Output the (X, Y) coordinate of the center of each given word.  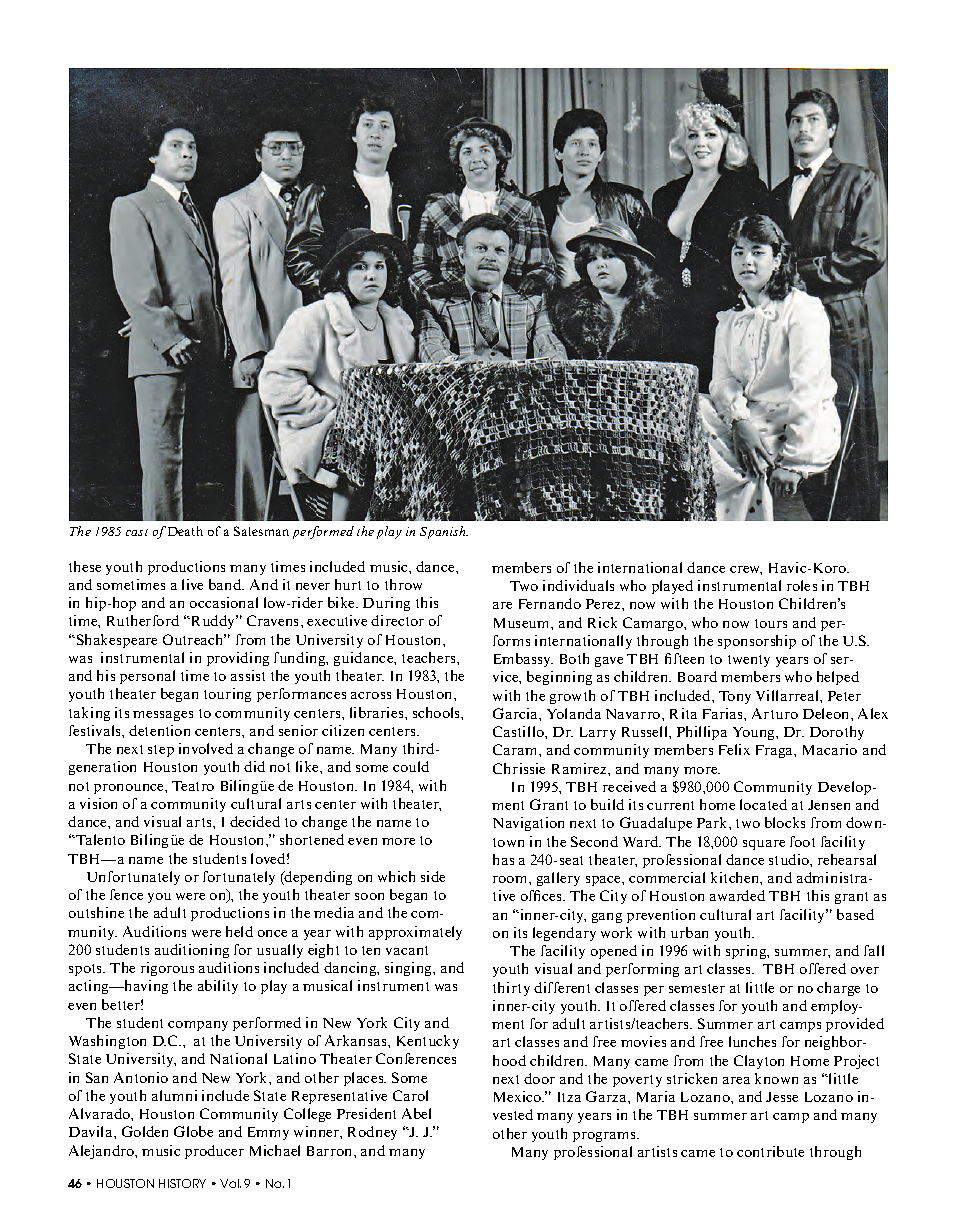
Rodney (372, 1133)
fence (126, 894)
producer (214, 1152)
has (503, 859)
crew (746, 570)
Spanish (444, 532)
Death (185, 531)
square (764, 845)
